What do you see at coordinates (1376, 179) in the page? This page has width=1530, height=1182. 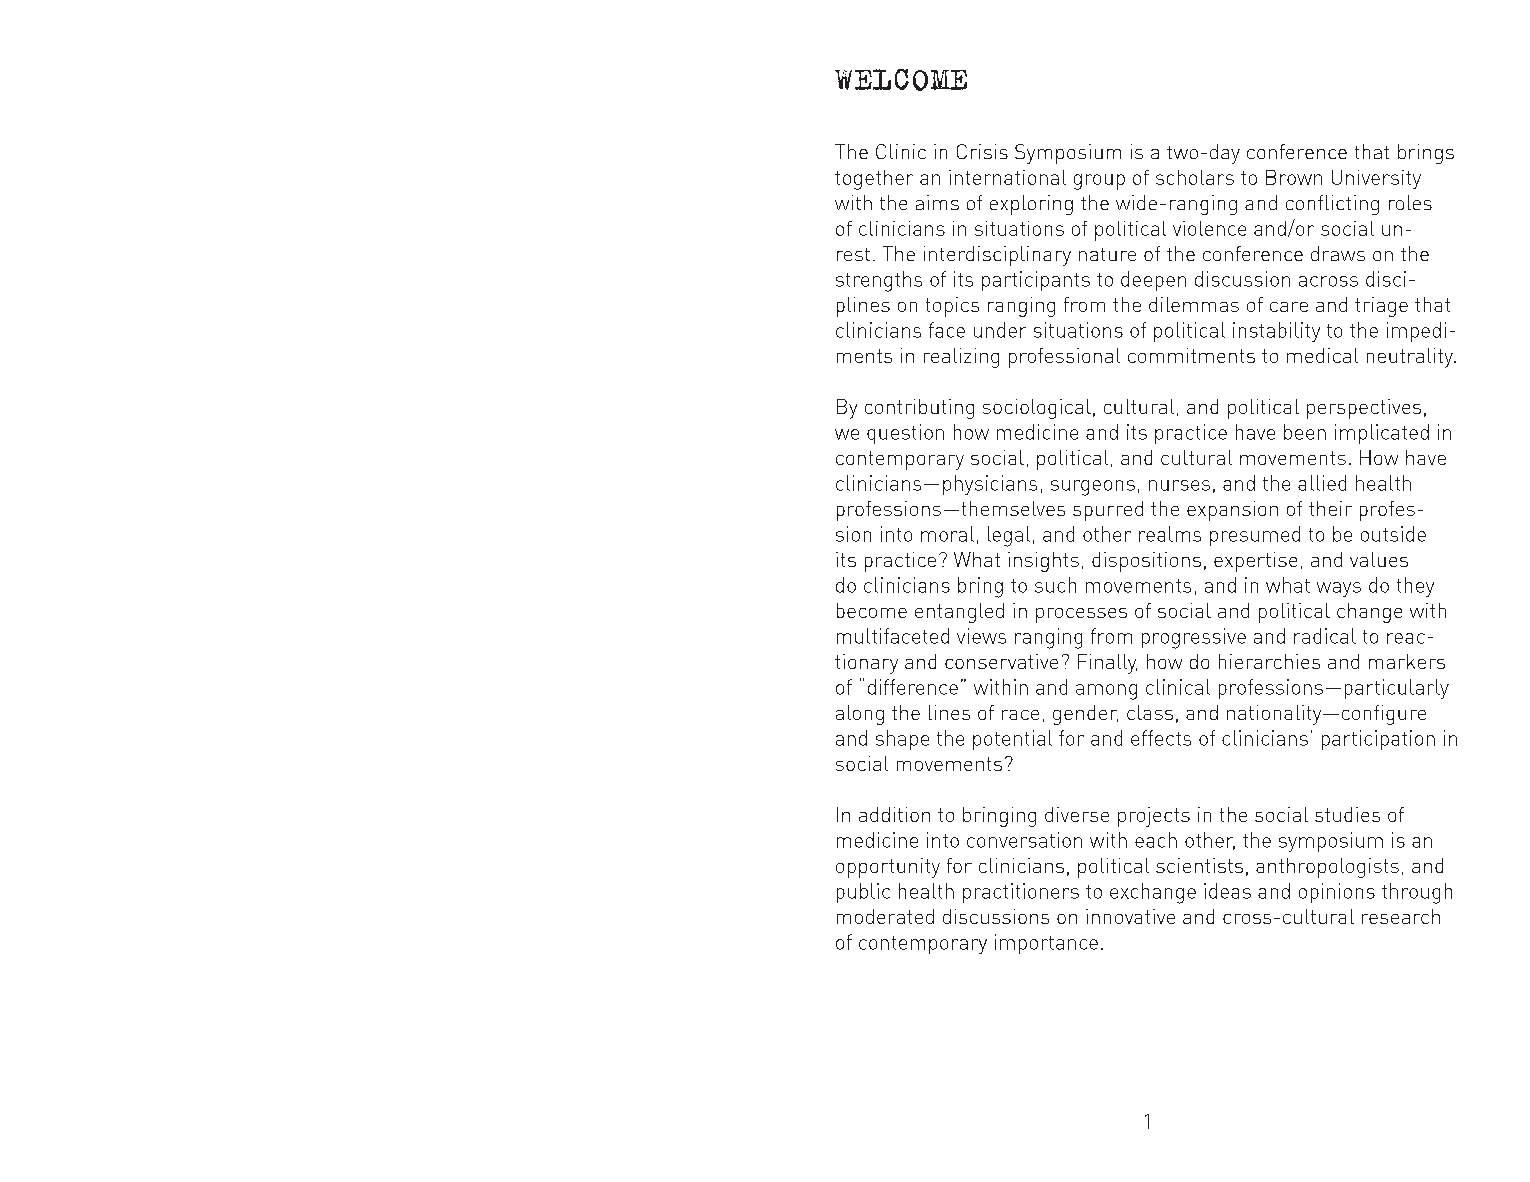 I see `University` at bounding box center [1376, 179].
